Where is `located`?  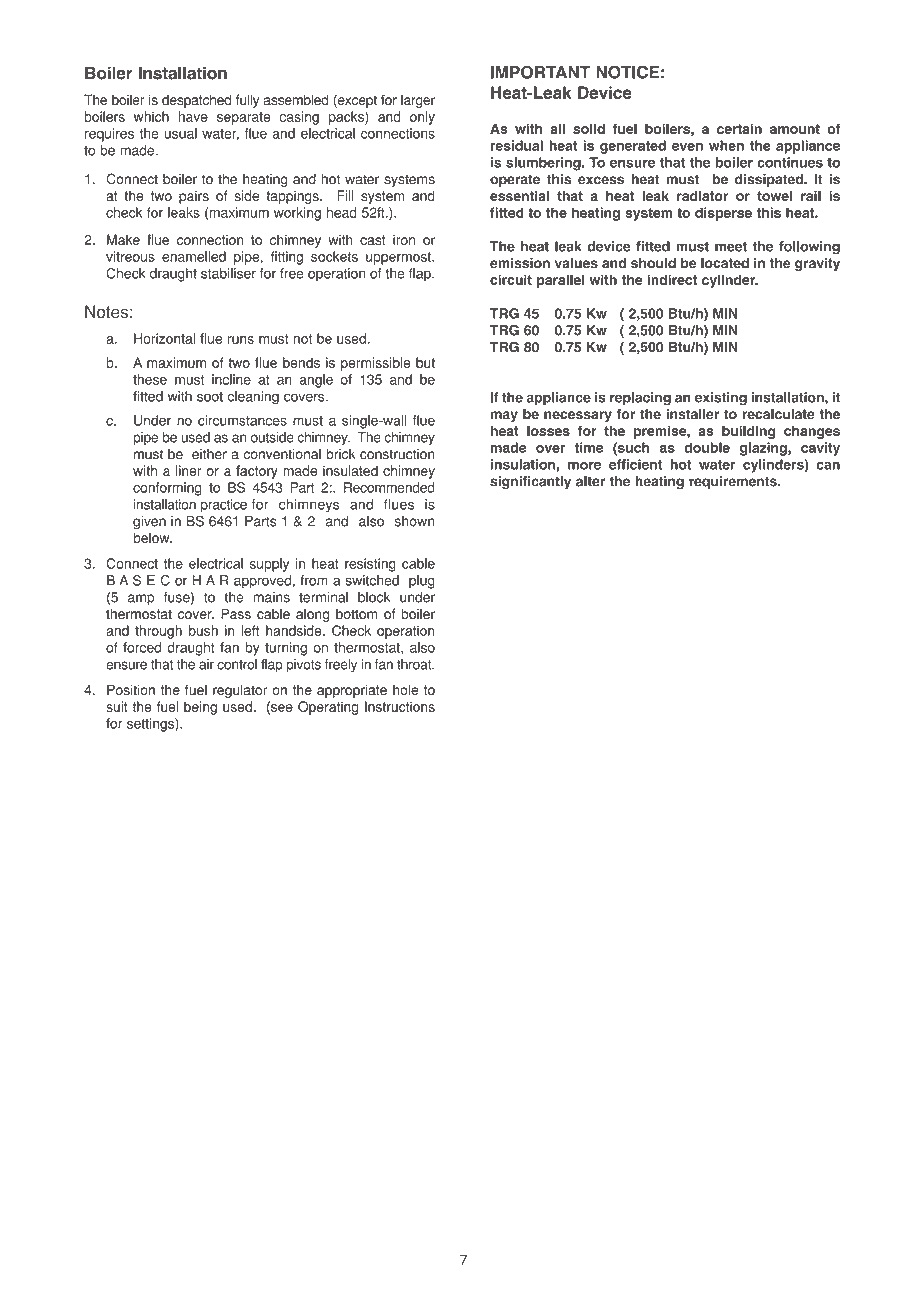 located is located at coordinates (725, 263).
